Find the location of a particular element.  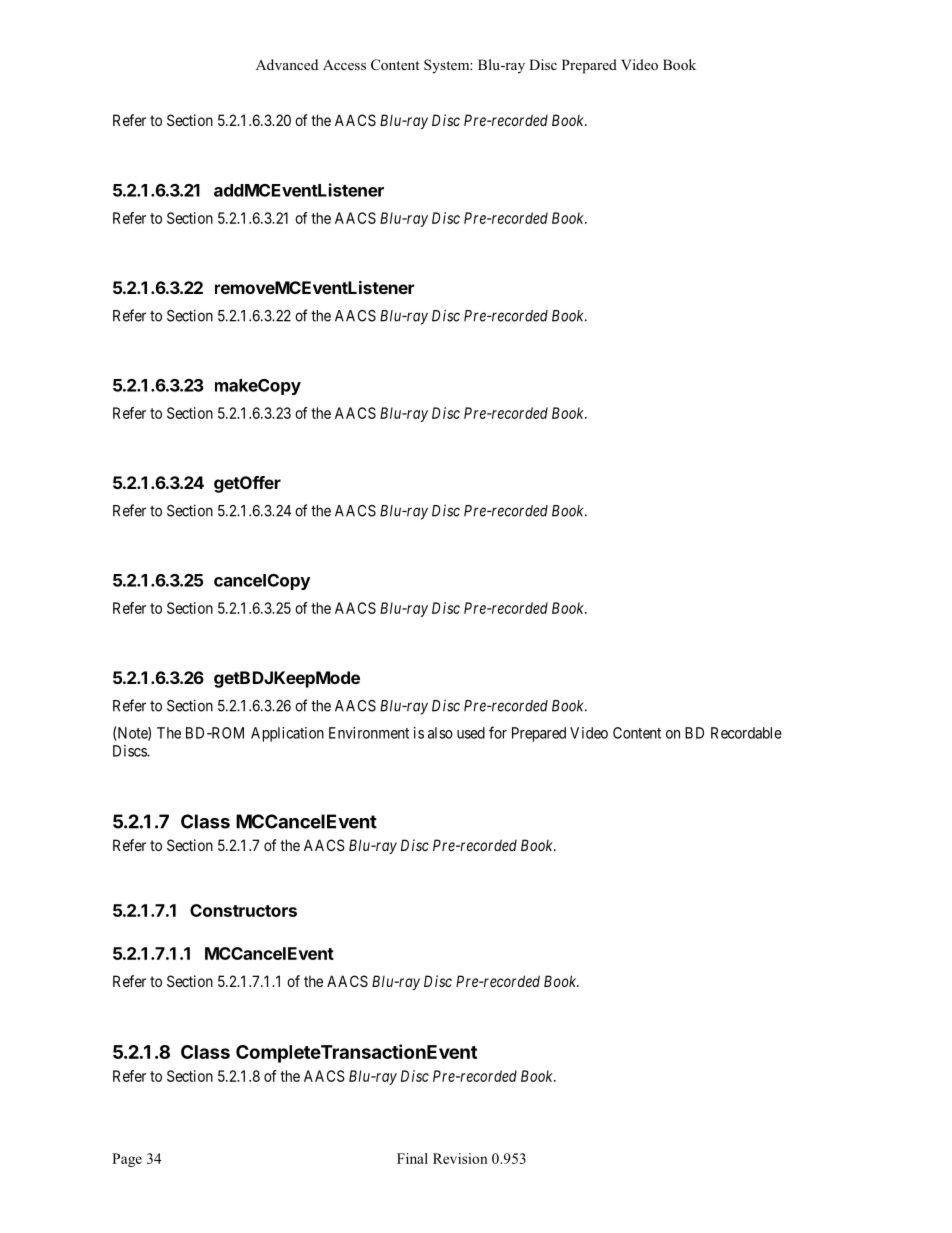

Recordable is located at coordinates (746, 733).
